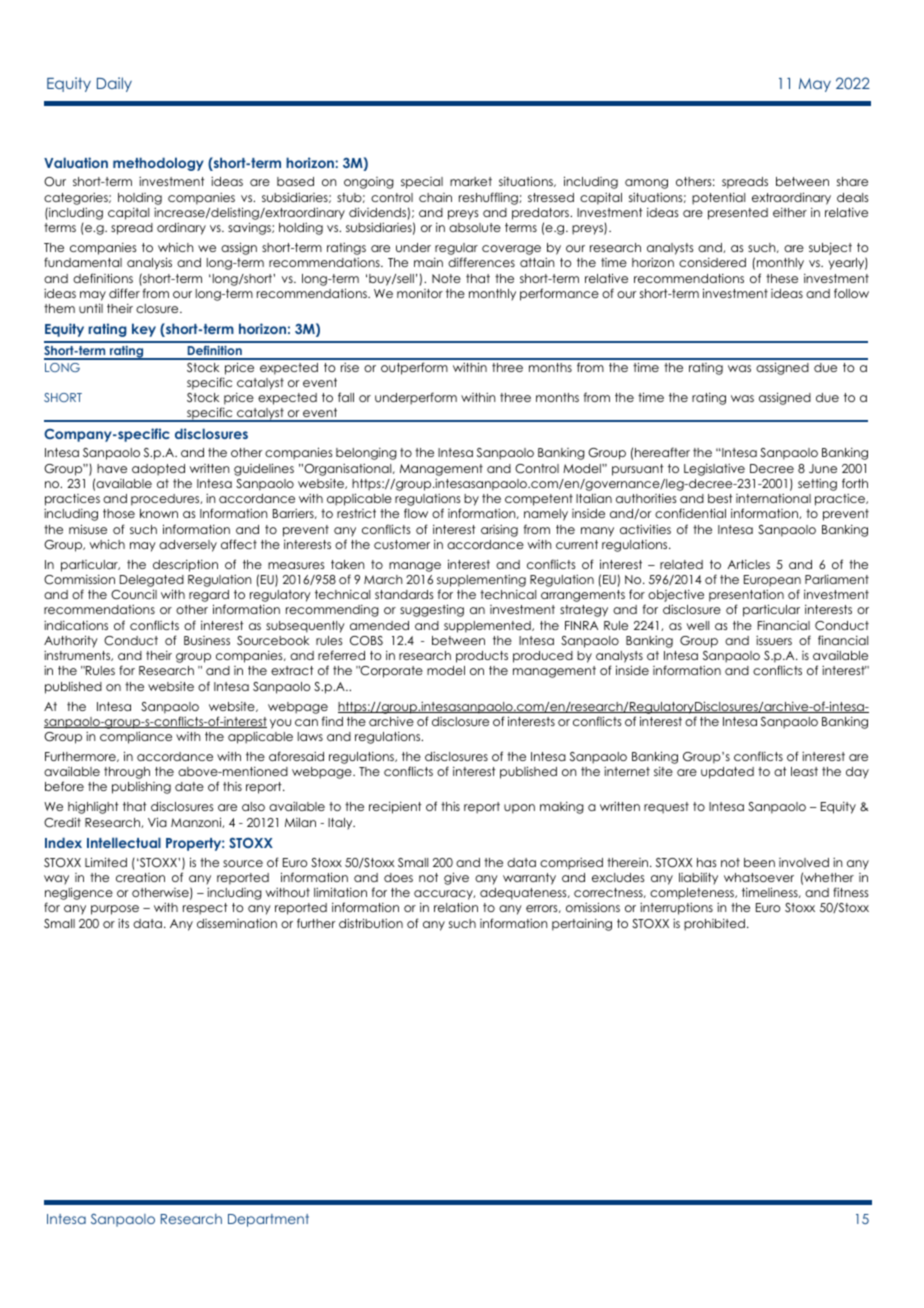  What do you see at coordinates (774, 640) in the page?
I see `issuers` at bounding box center [774, 640].
